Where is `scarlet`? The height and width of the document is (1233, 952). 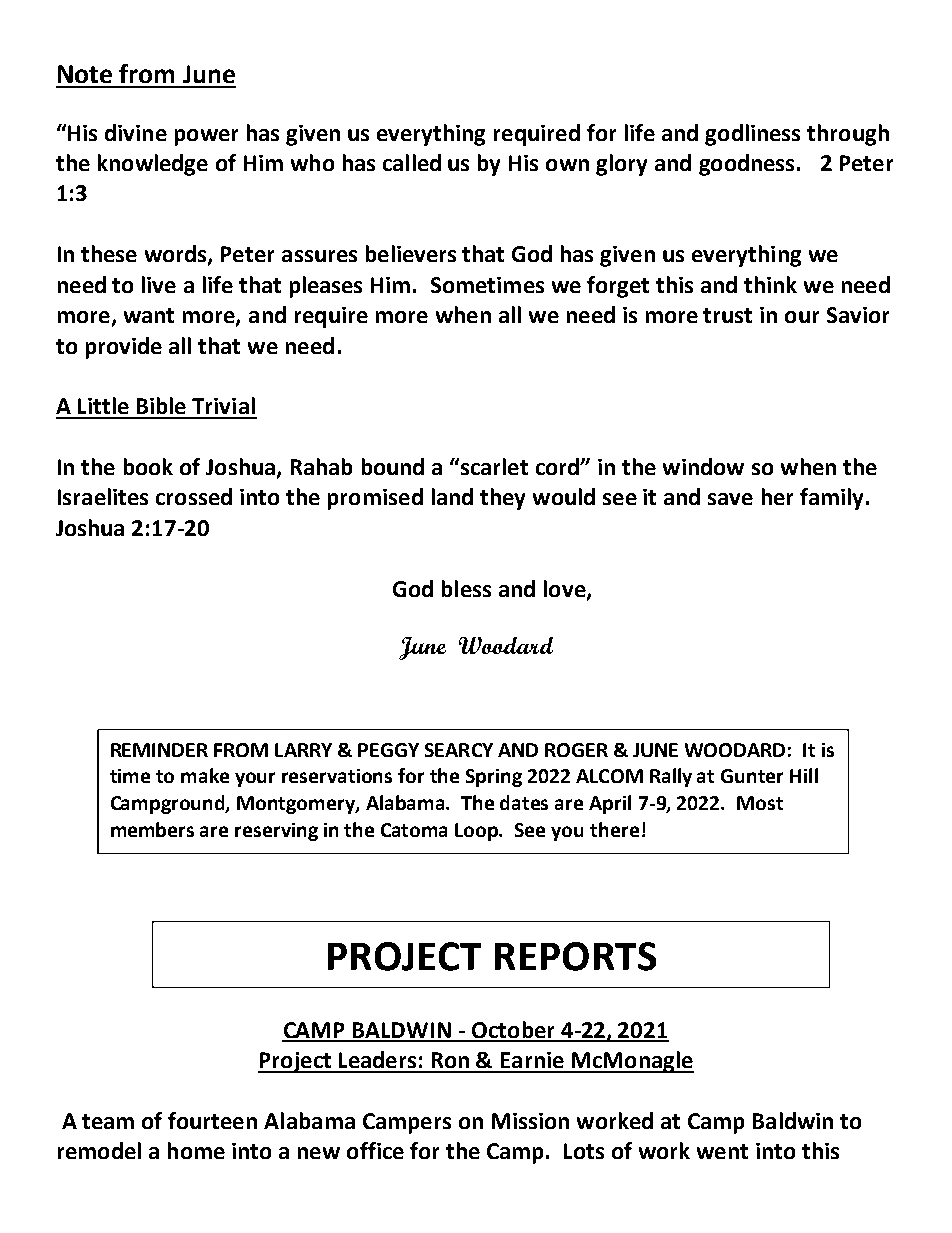
scarlet is located at coordinates (494, 466).
